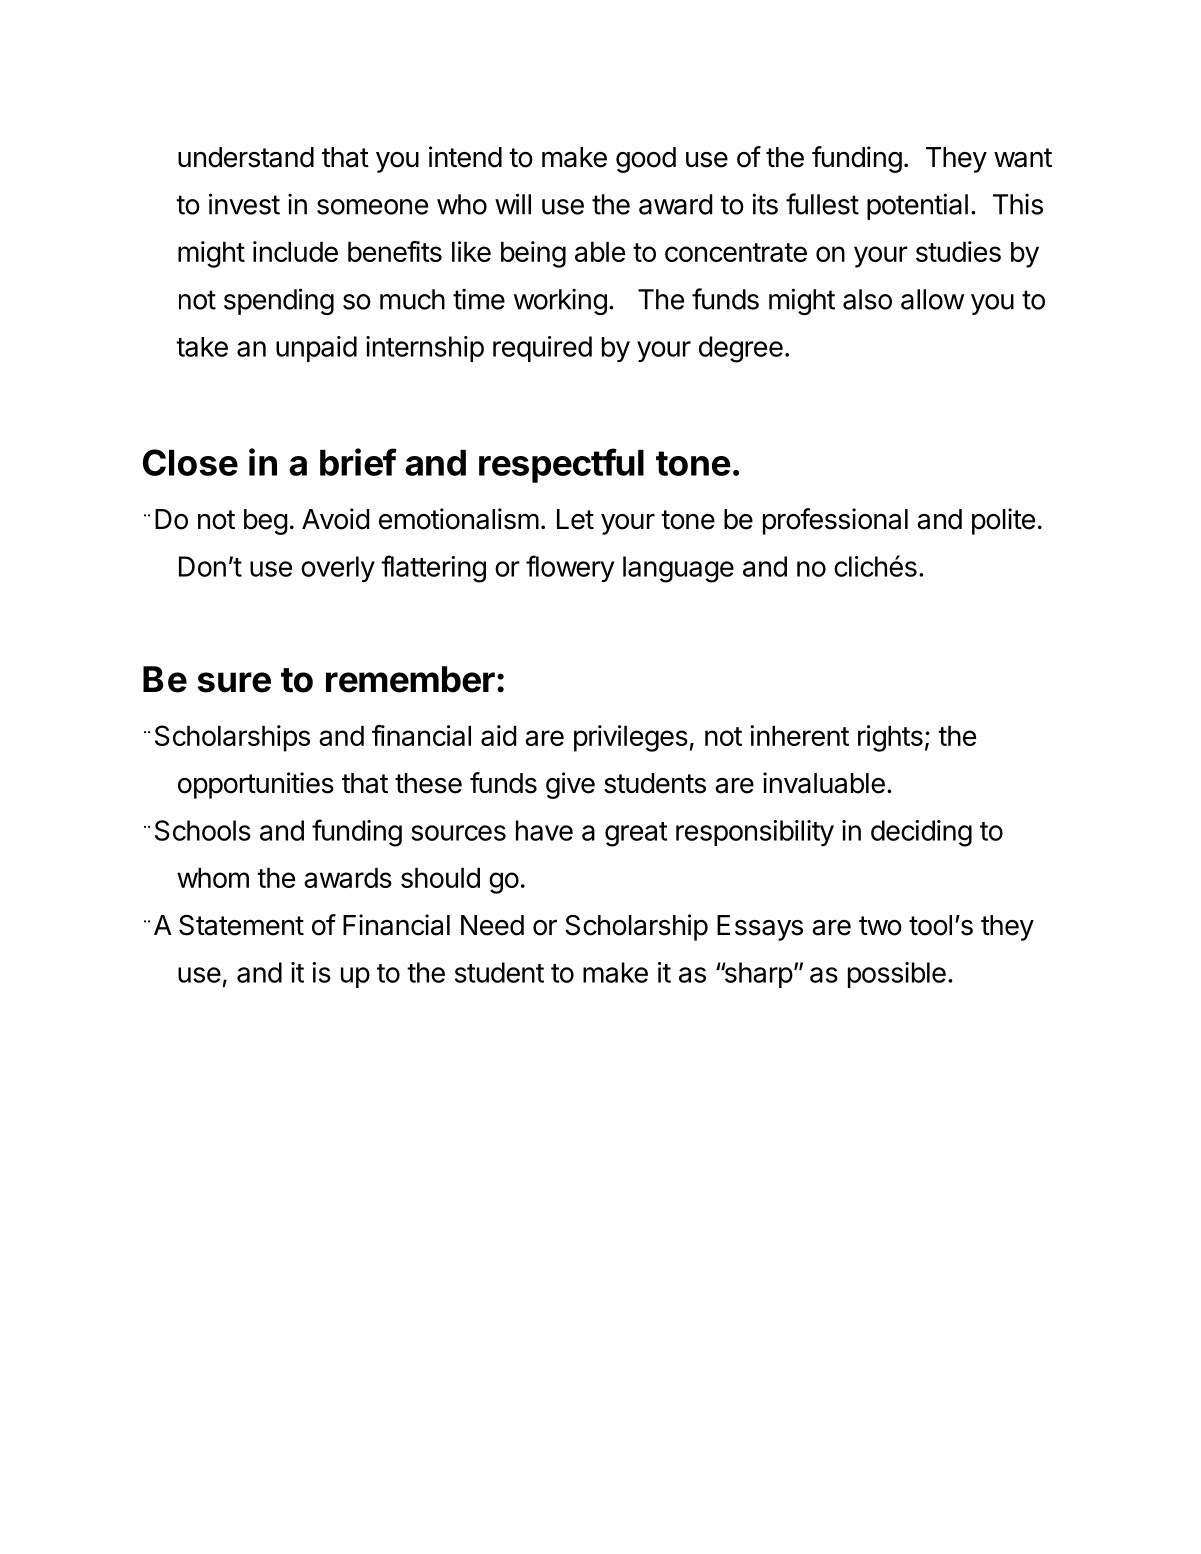 The width and height of the document is (1201, 1554). Describe the element at coordinates (917, 206) in the document. I see `potential` at that location.
